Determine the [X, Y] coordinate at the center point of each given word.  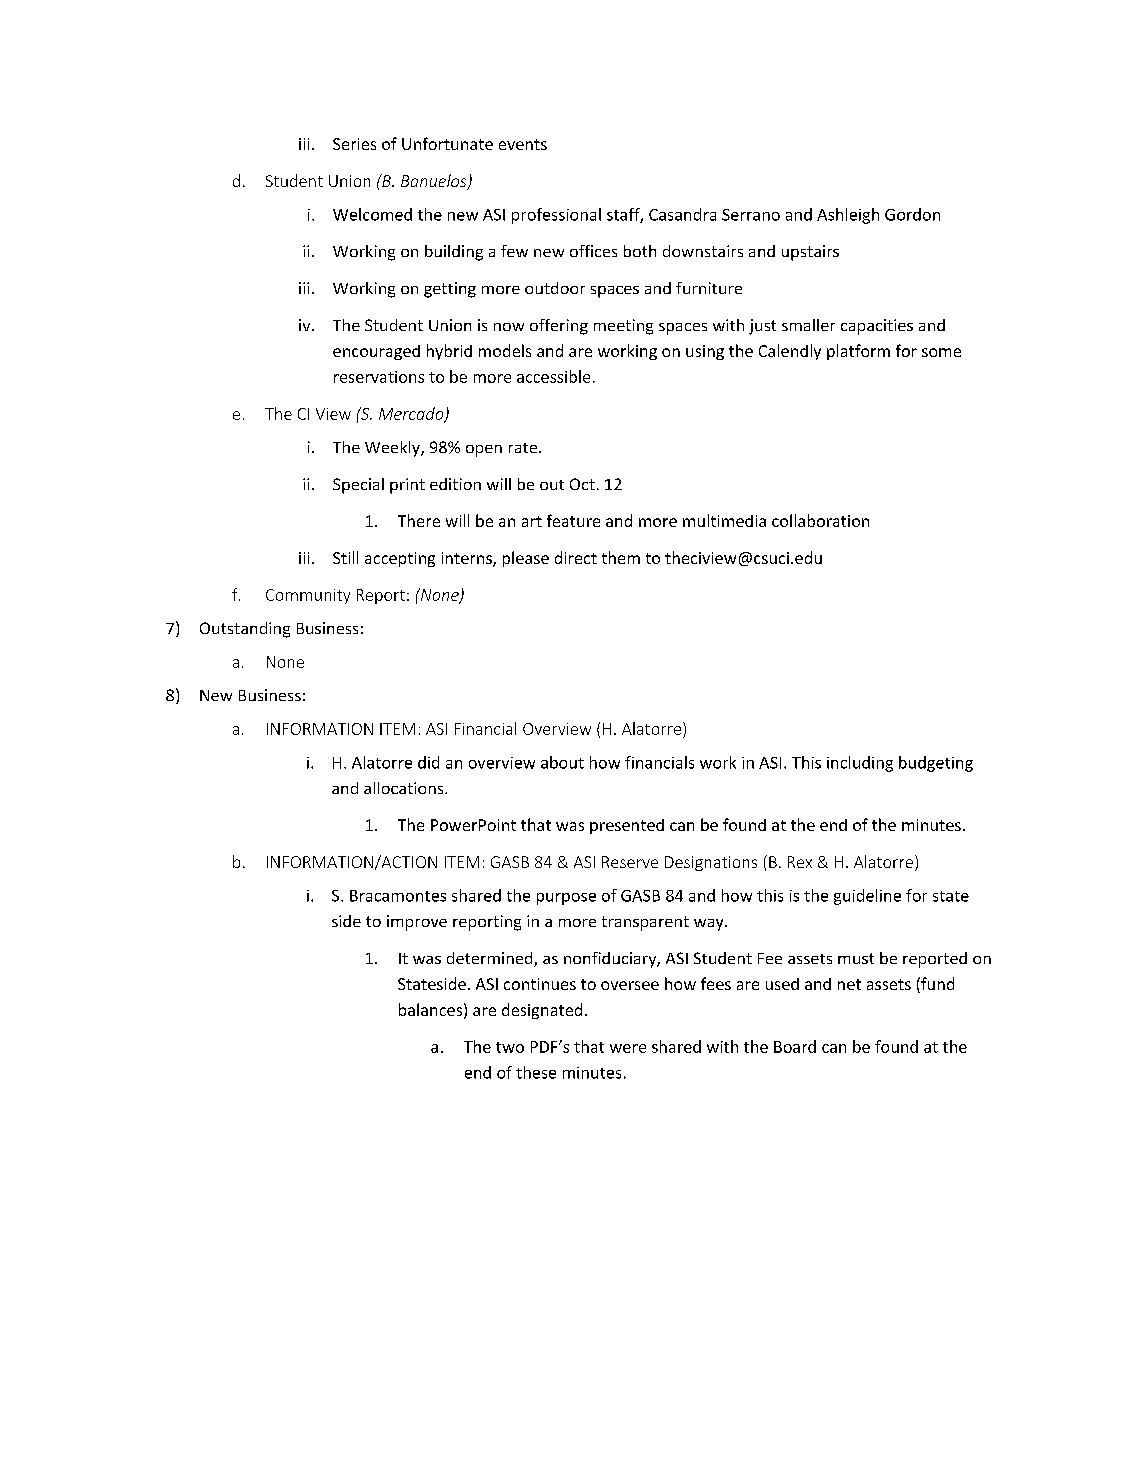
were [628, 1048]
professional [556, 216]
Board [795, 1046]
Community [308, 596]
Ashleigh [848, 216]
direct [576, 557]
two [510, 1047]
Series [354, 144]
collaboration [820, 520]
